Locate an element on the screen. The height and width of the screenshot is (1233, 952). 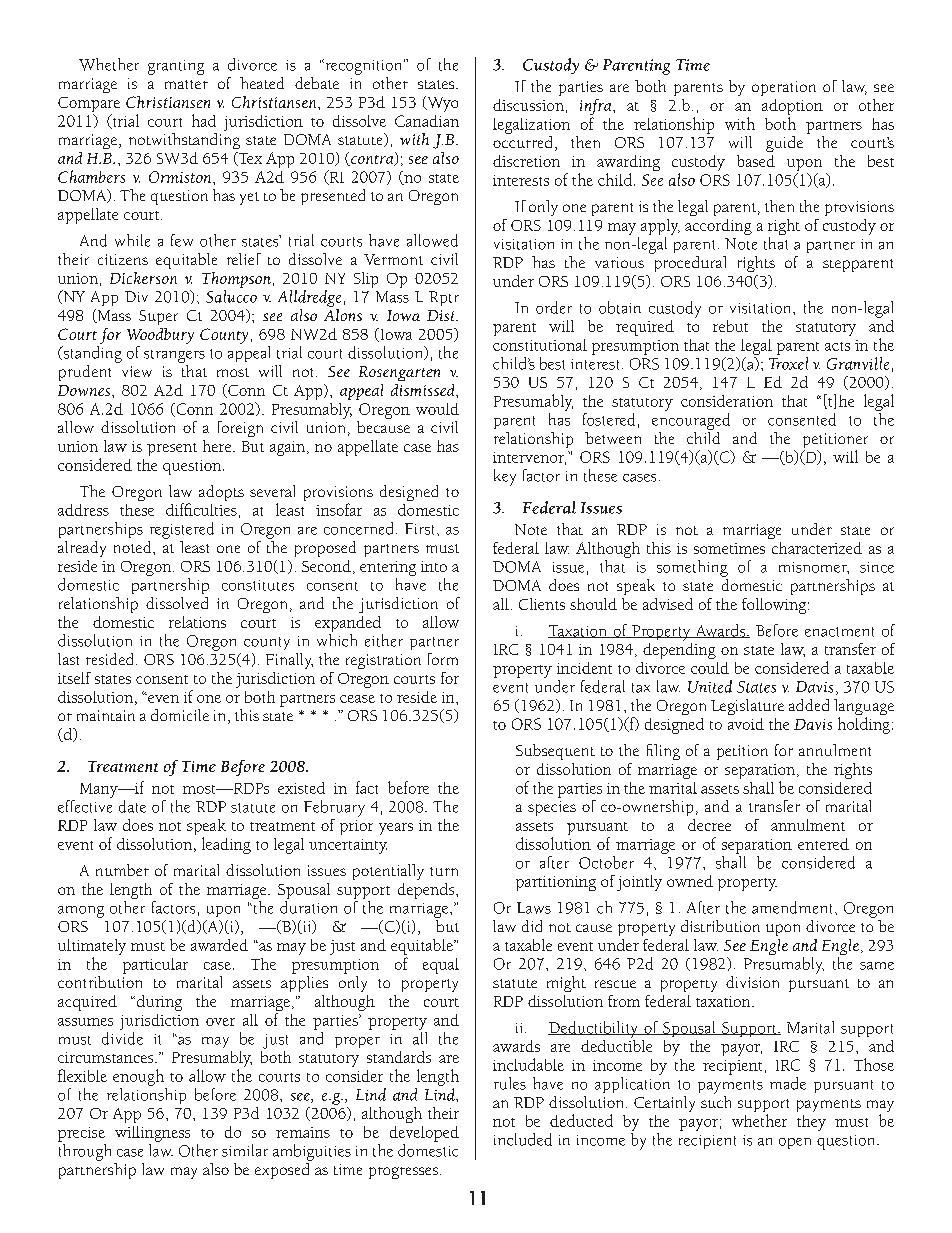
Wyo is located at coordinates (441, 104).
